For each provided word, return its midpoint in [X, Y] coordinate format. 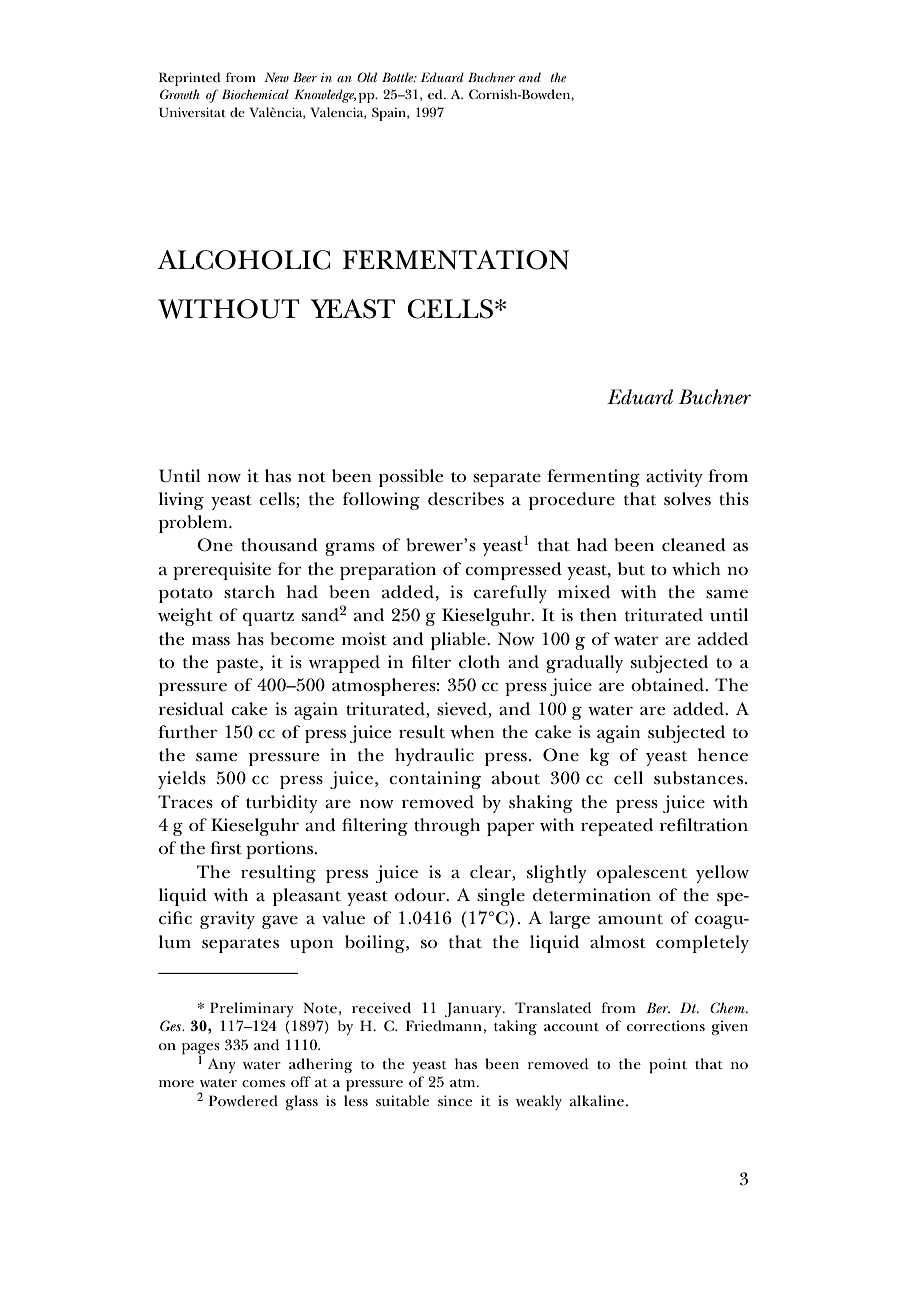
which [696, 568]
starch [249, 592]
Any [221, 1065]
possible [411, 478]
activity [674, 478]
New [276, 77]
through [447, 827]
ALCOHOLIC [243, 260]
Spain [390, 114]
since [455, 1100]
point [668, 1066]
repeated [617, 827]
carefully [510, 594]
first [226, 848]
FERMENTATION [456, 260]
